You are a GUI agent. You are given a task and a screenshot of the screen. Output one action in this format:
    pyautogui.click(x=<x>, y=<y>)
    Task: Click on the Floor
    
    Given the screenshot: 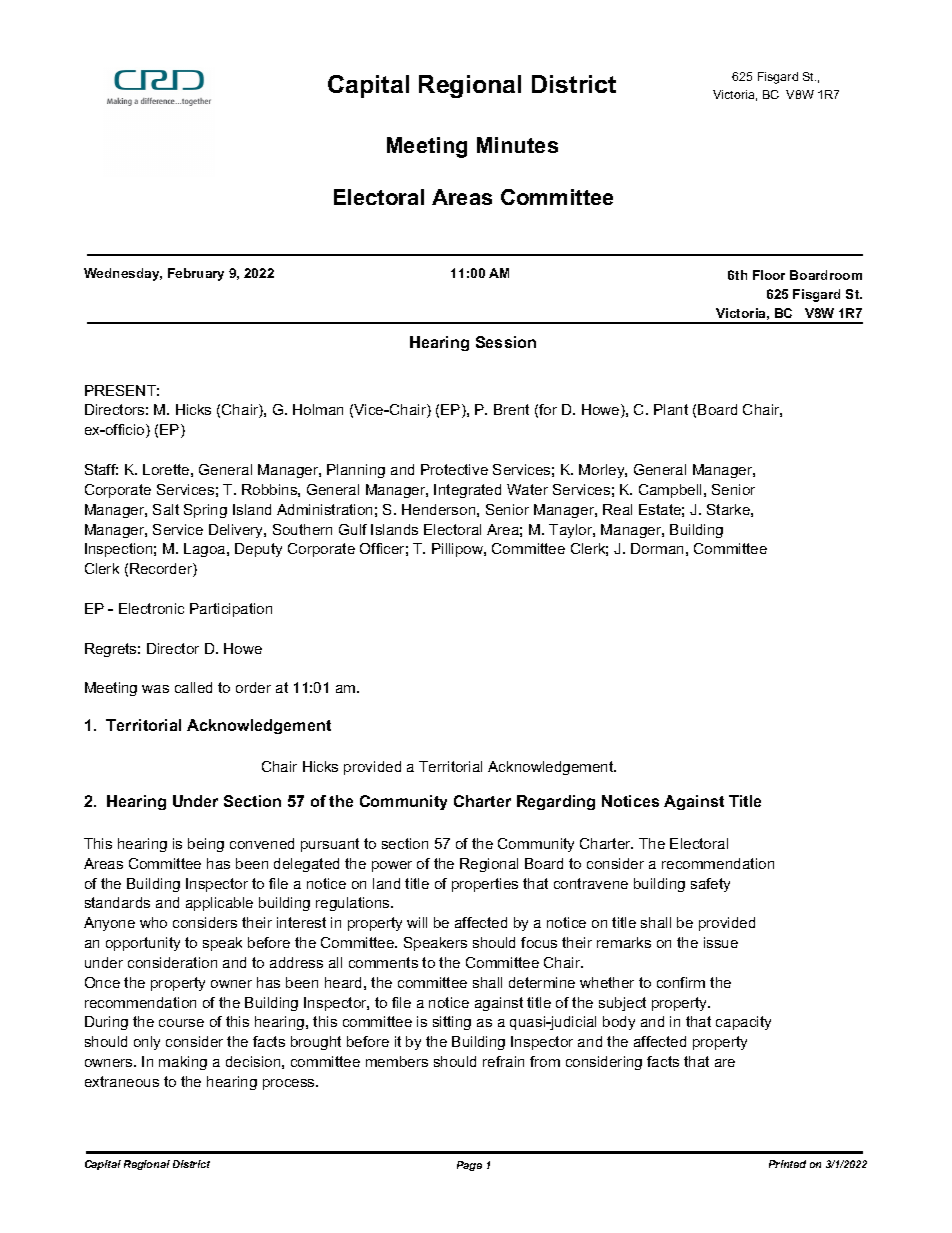 What is the action you would take?
    pyautogui.click(x=769, y=275)
